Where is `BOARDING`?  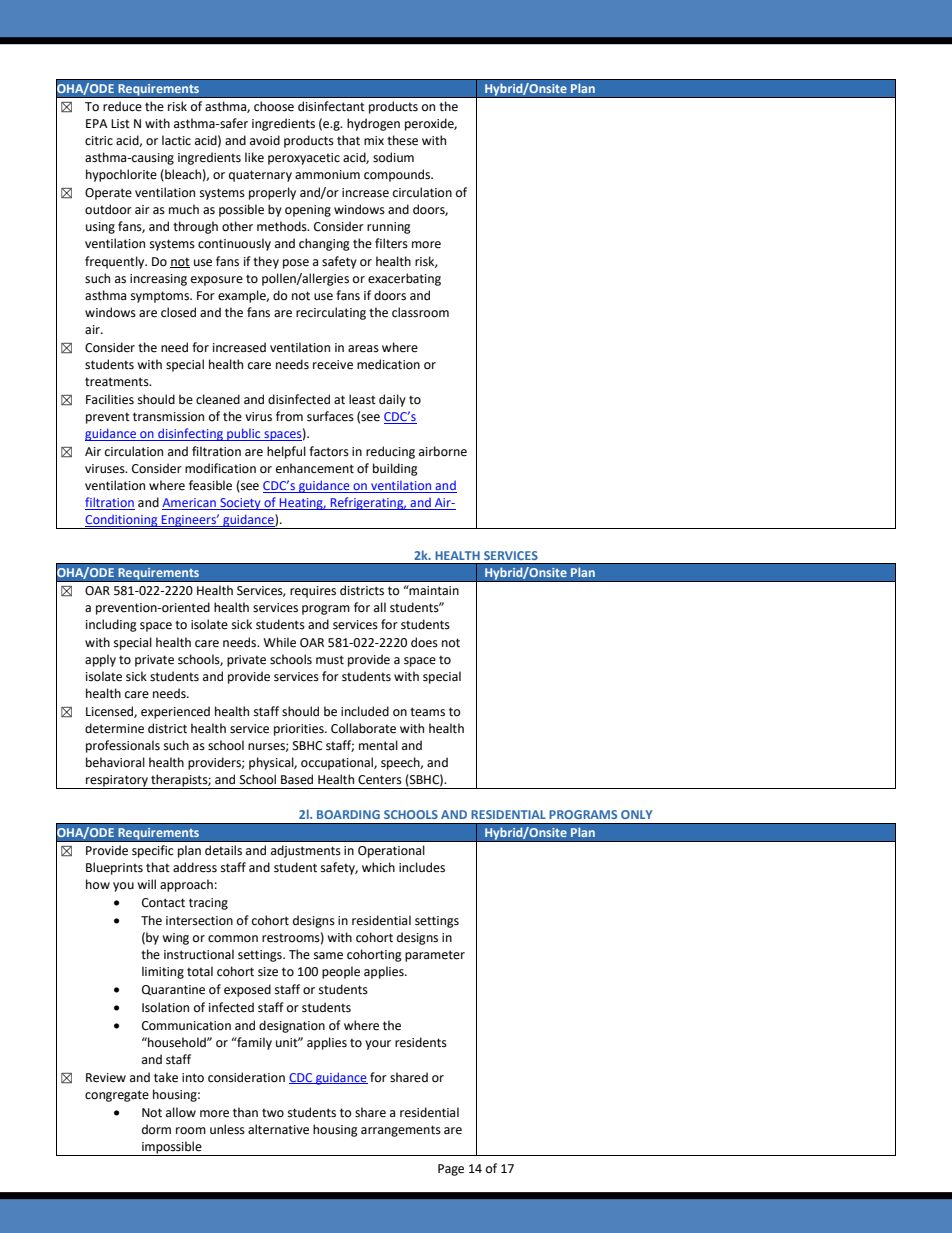
BOARDING is located at coordinates (348, 814).
